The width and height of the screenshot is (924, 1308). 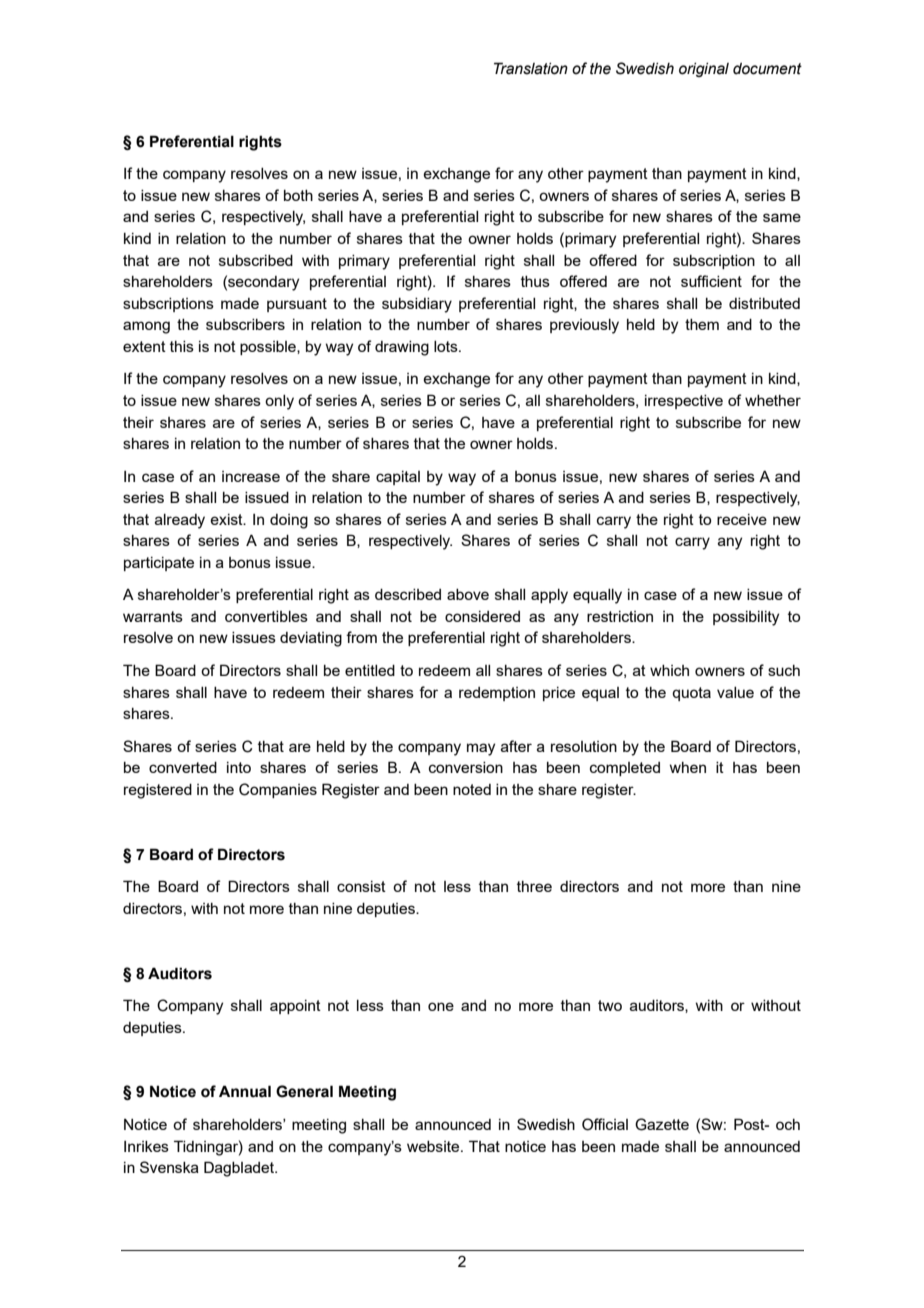 I want to click on into, so click(x=239, y=767).
